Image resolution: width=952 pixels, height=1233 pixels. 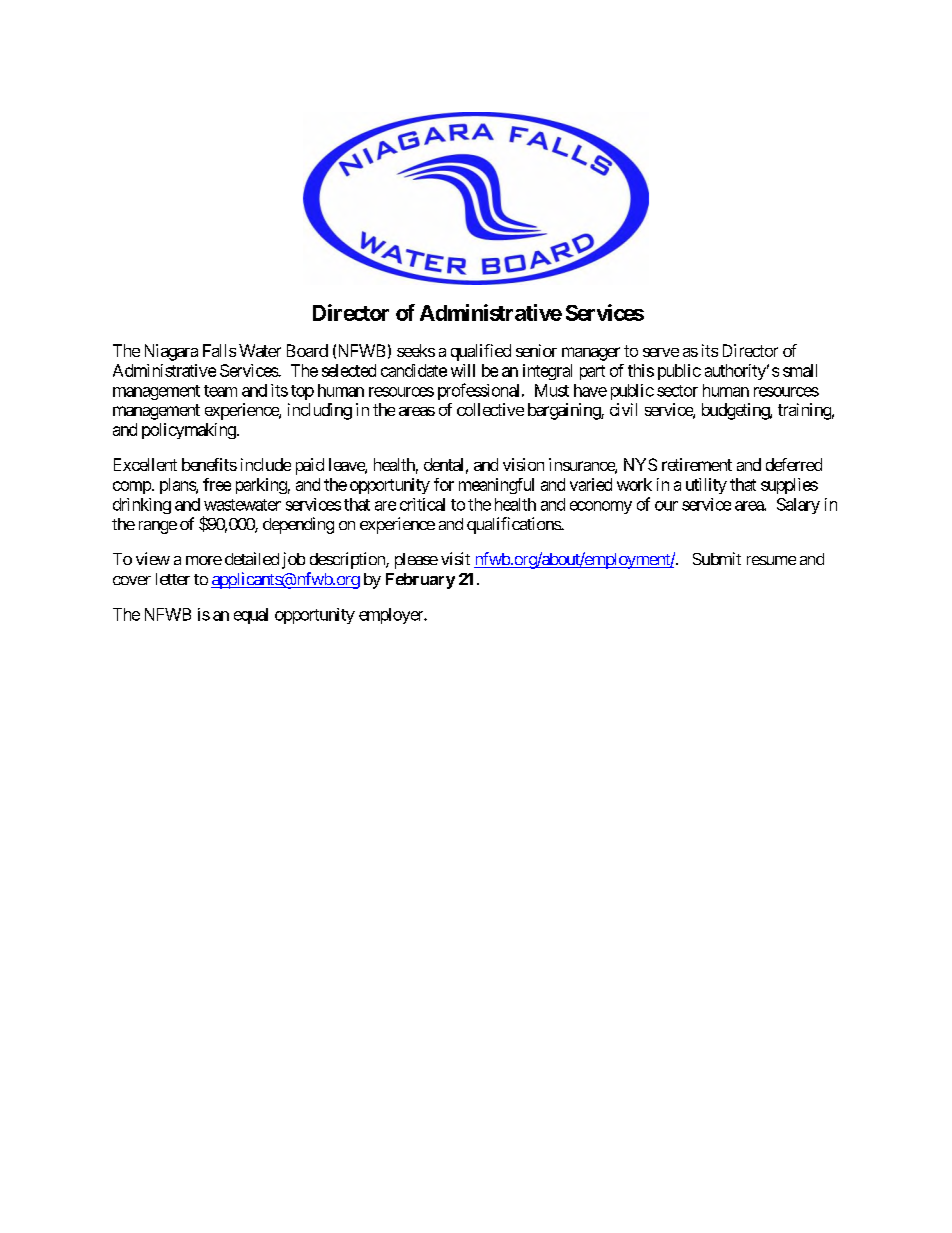 What do you see at coordinates (481, 352) in the screenshot?
I see `qualified` at bounding box center [481, 352].
